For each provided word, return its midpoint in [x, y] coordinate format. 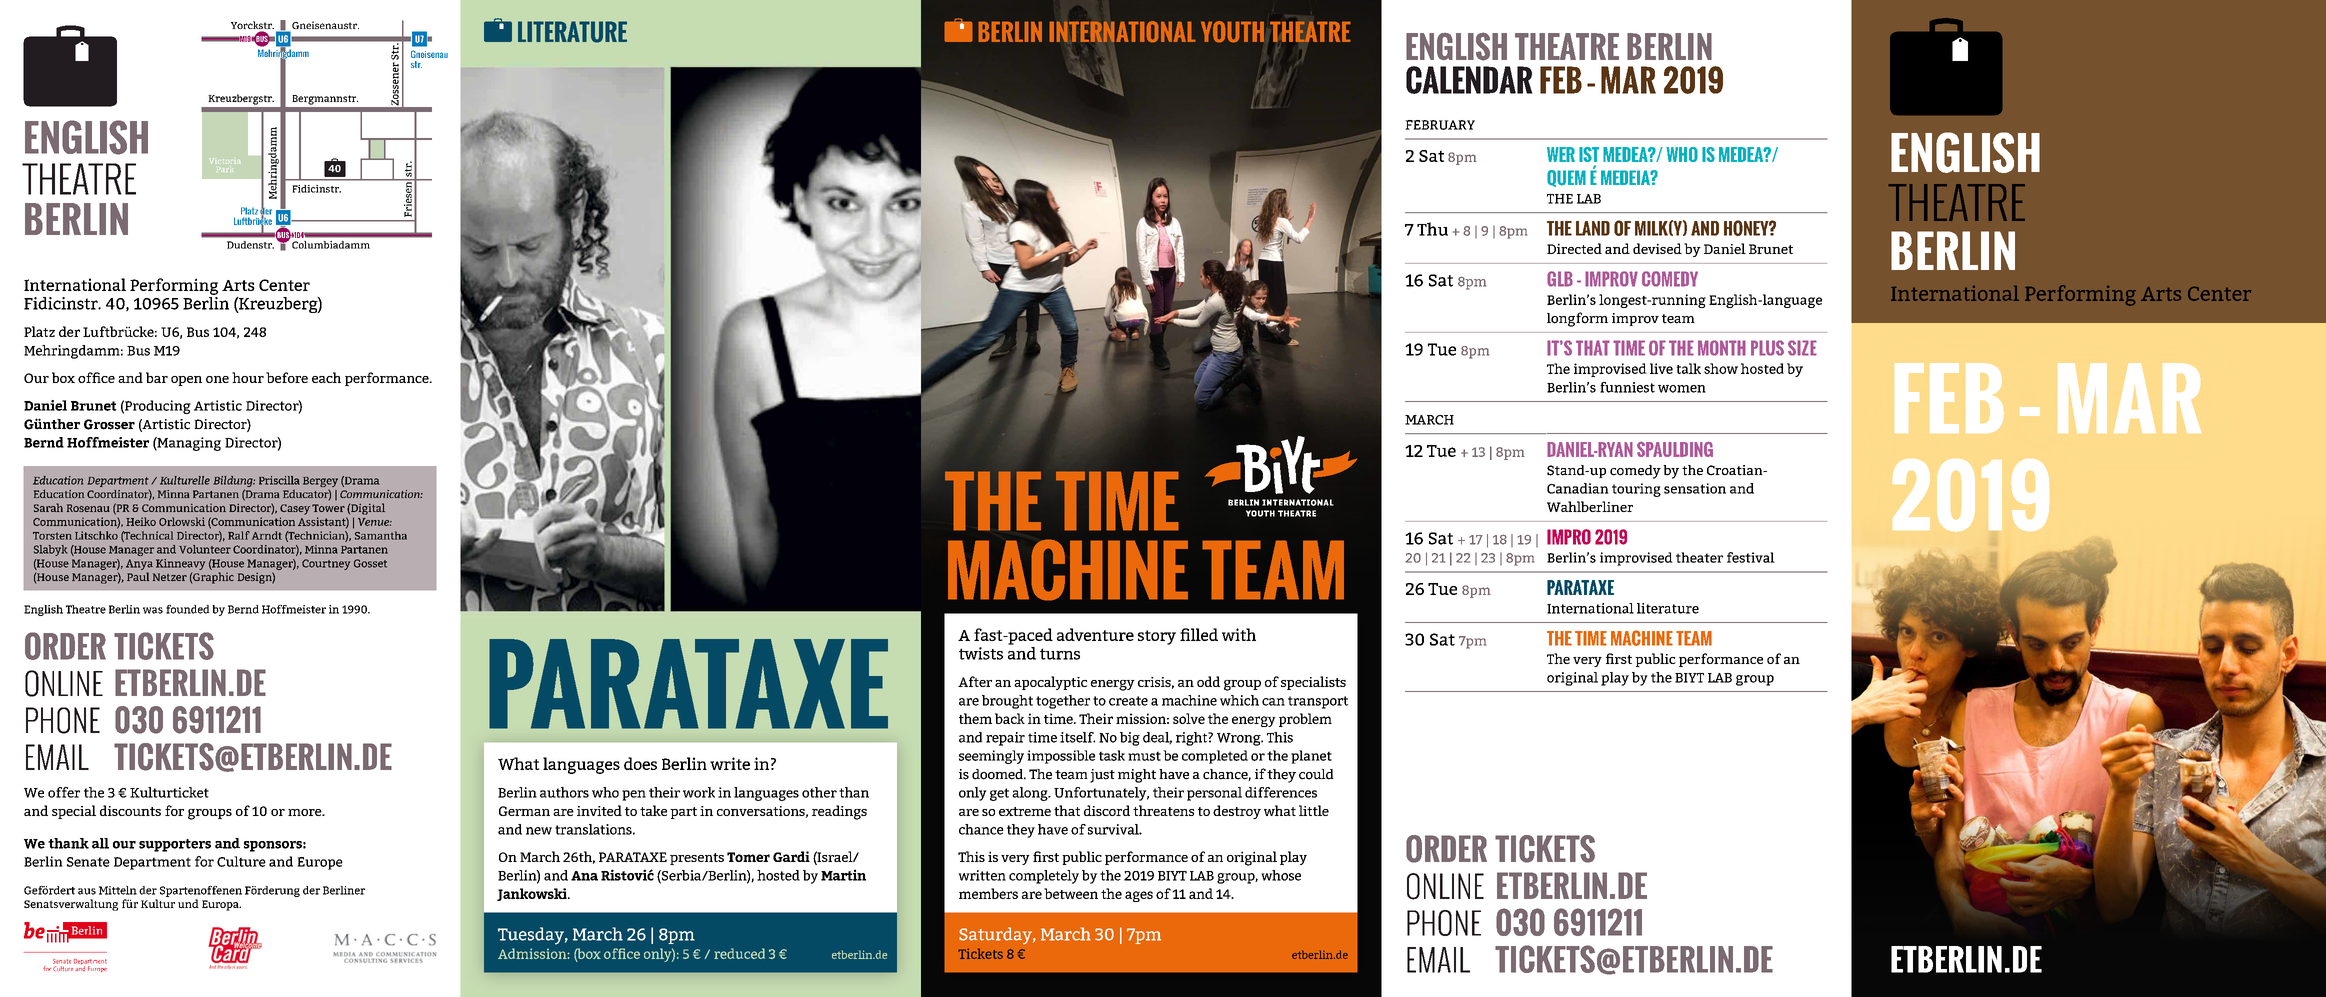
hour [248, 377]
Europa [221, 905]
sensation [1695, 488]
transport [1318, 702]
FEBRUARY [1440, 125]
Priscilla [279, 480]
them [975, 718]
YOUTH [1232, 32]
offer [64, 792]
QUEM [1566, 178]
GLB [1560, 279]
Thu [1432, 229]
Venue [375, 522]
